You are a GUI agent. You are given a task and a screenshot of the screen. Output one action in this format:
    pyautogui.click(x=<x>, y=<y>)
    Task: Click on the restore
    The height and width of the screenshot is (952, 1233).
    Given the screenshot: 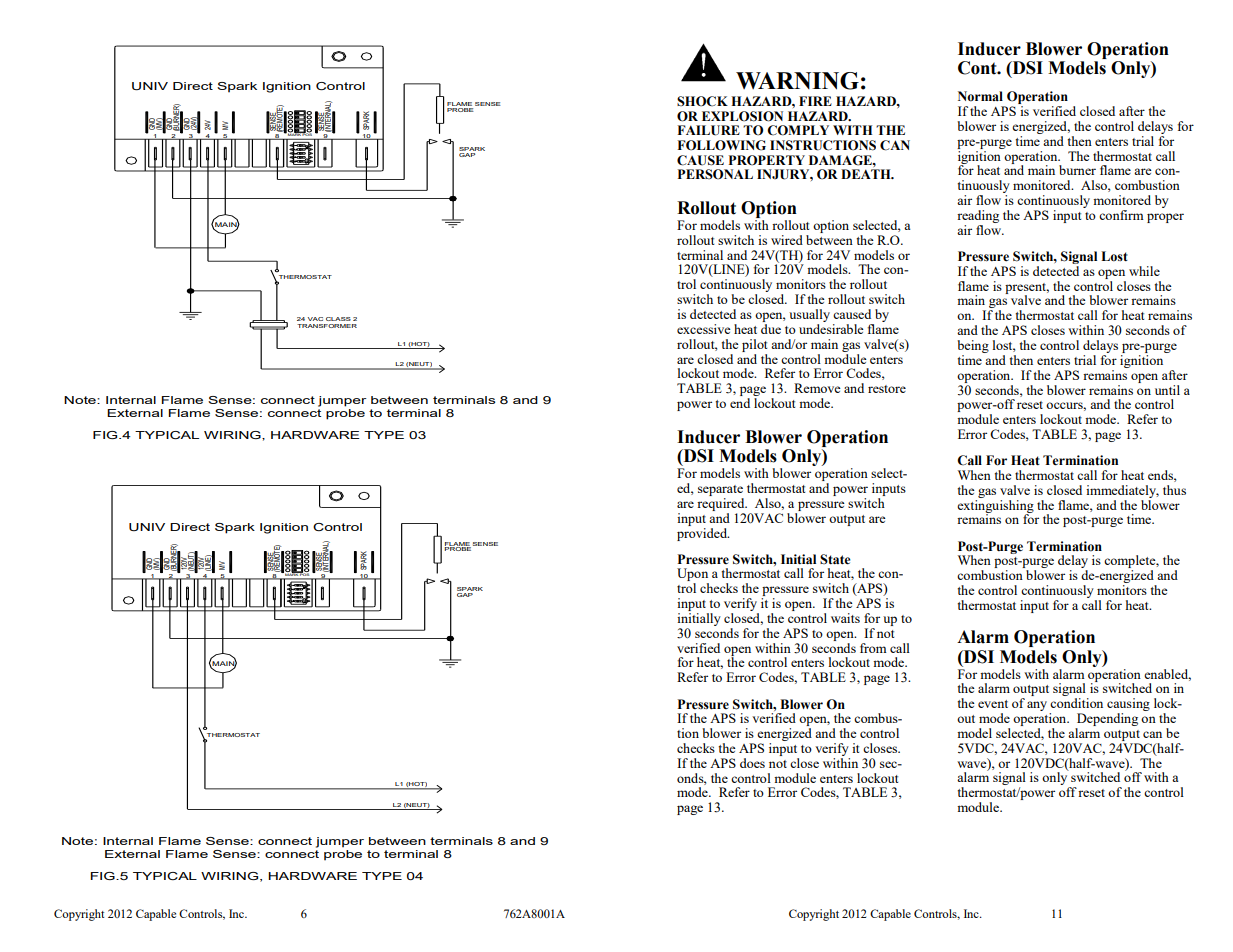 What is the action you would take?
    pyautogui.click(x=887, y=389)
